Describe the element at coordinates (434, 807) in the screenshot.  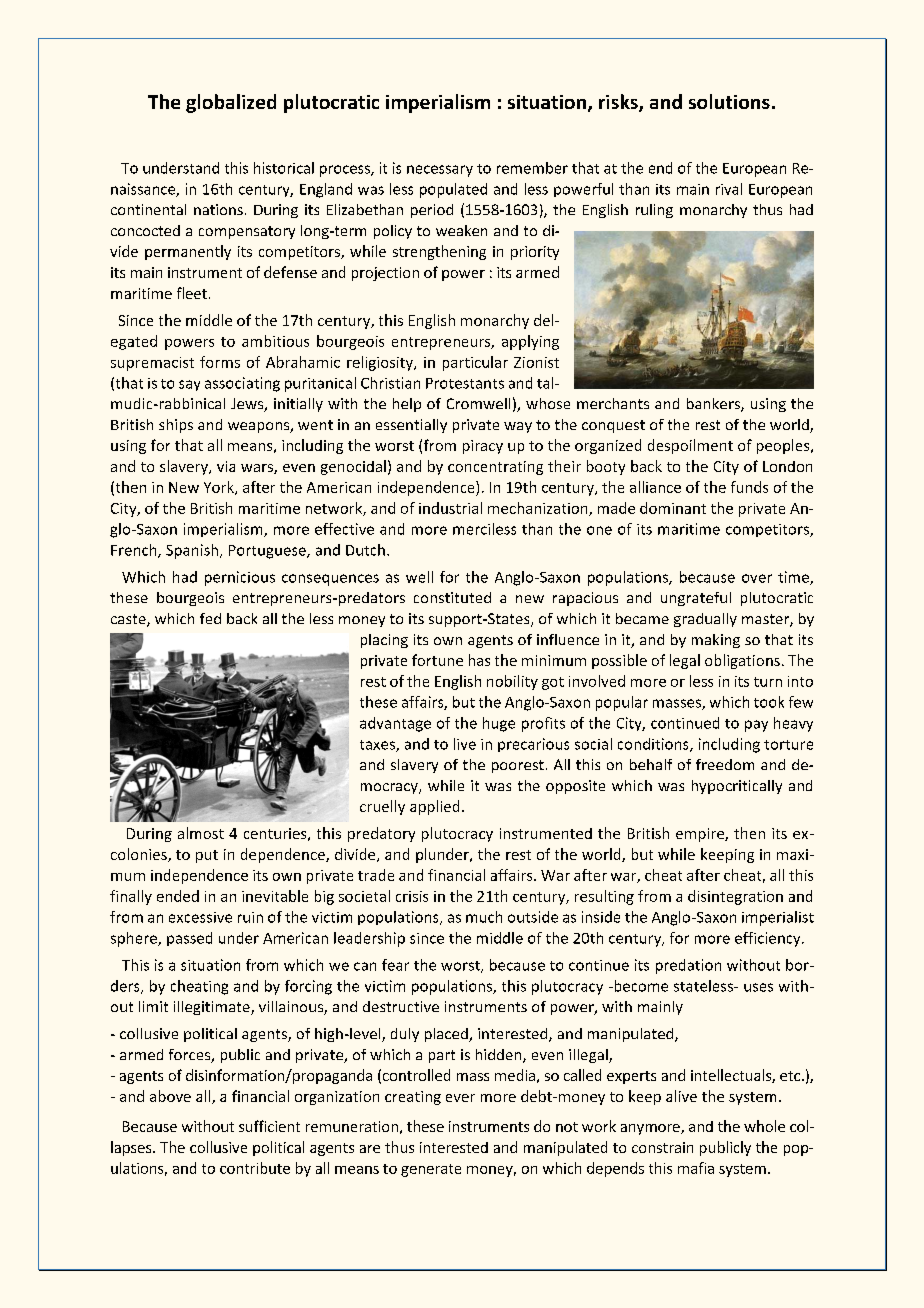
I see `applied` at that location.
